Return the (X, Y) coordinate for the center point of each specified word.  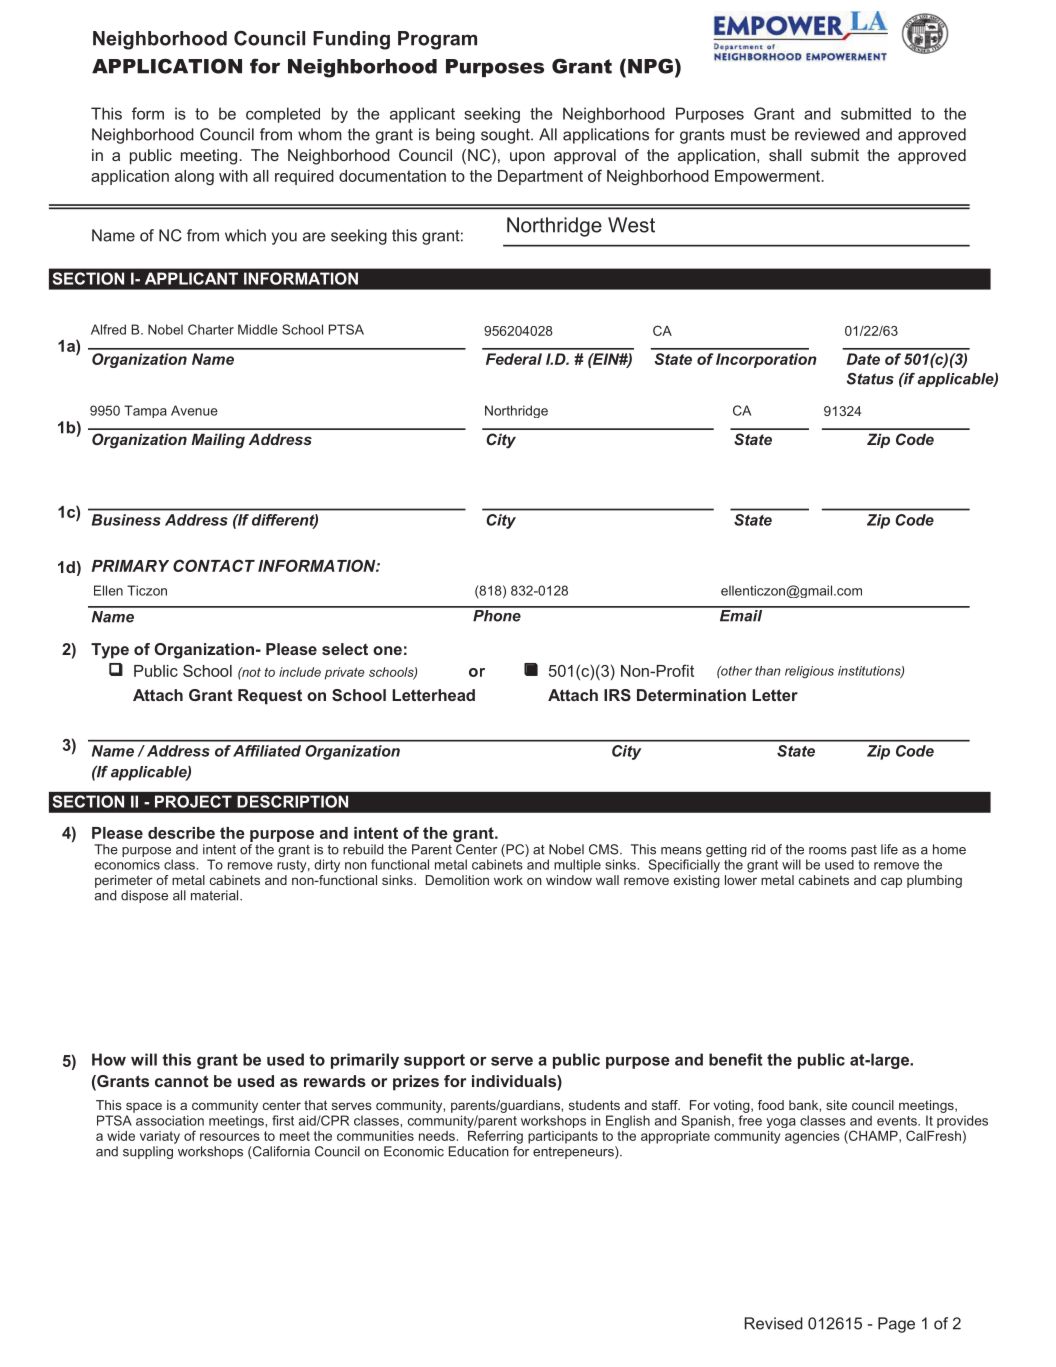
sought (506, 136)
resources (230, 1137)
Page (896, 1325)
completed (283, 115)
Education (479, 1151)
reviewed (827, 134)
